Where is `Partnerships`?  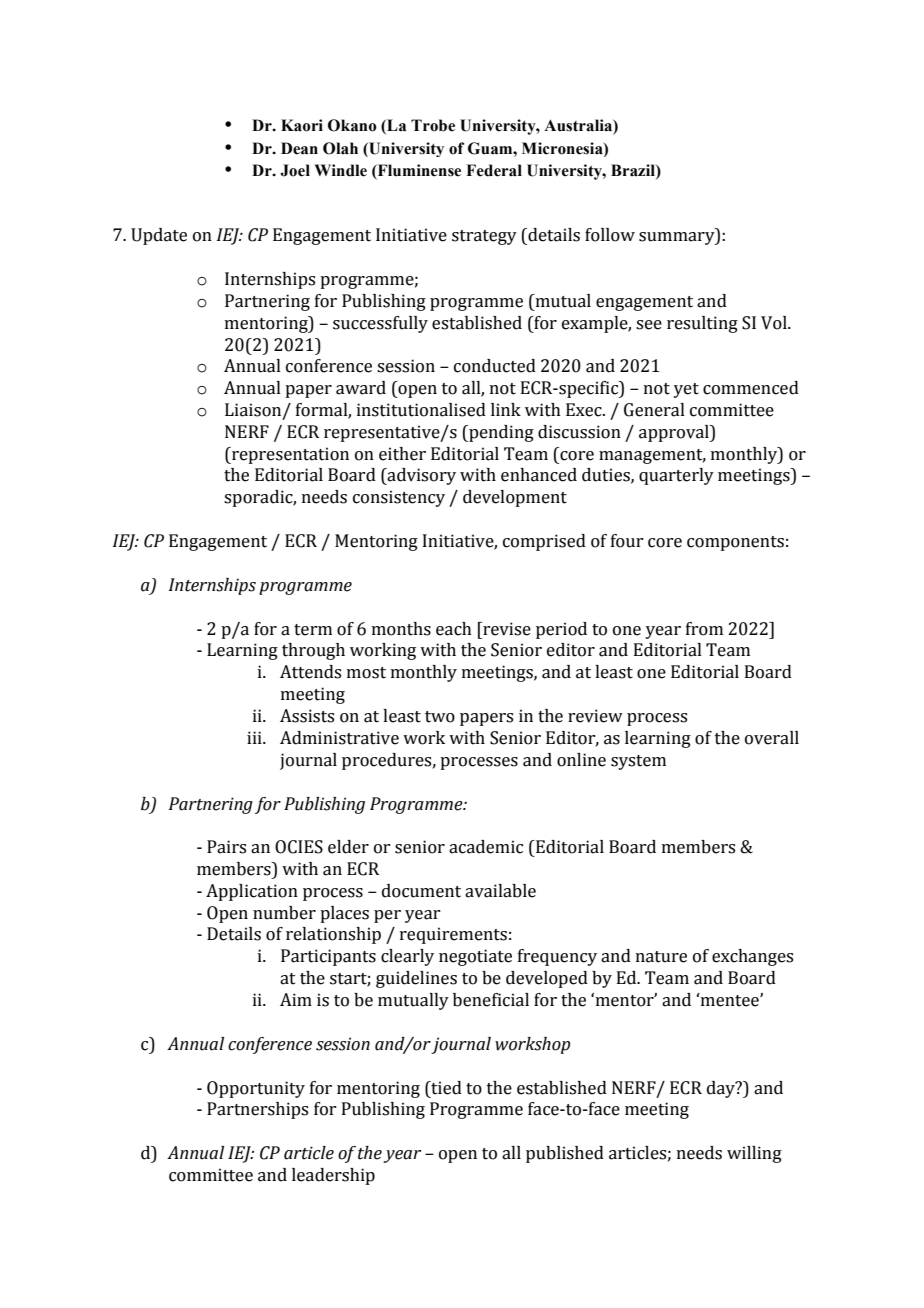
Partnerships is located at coordinates (257, 1110).
